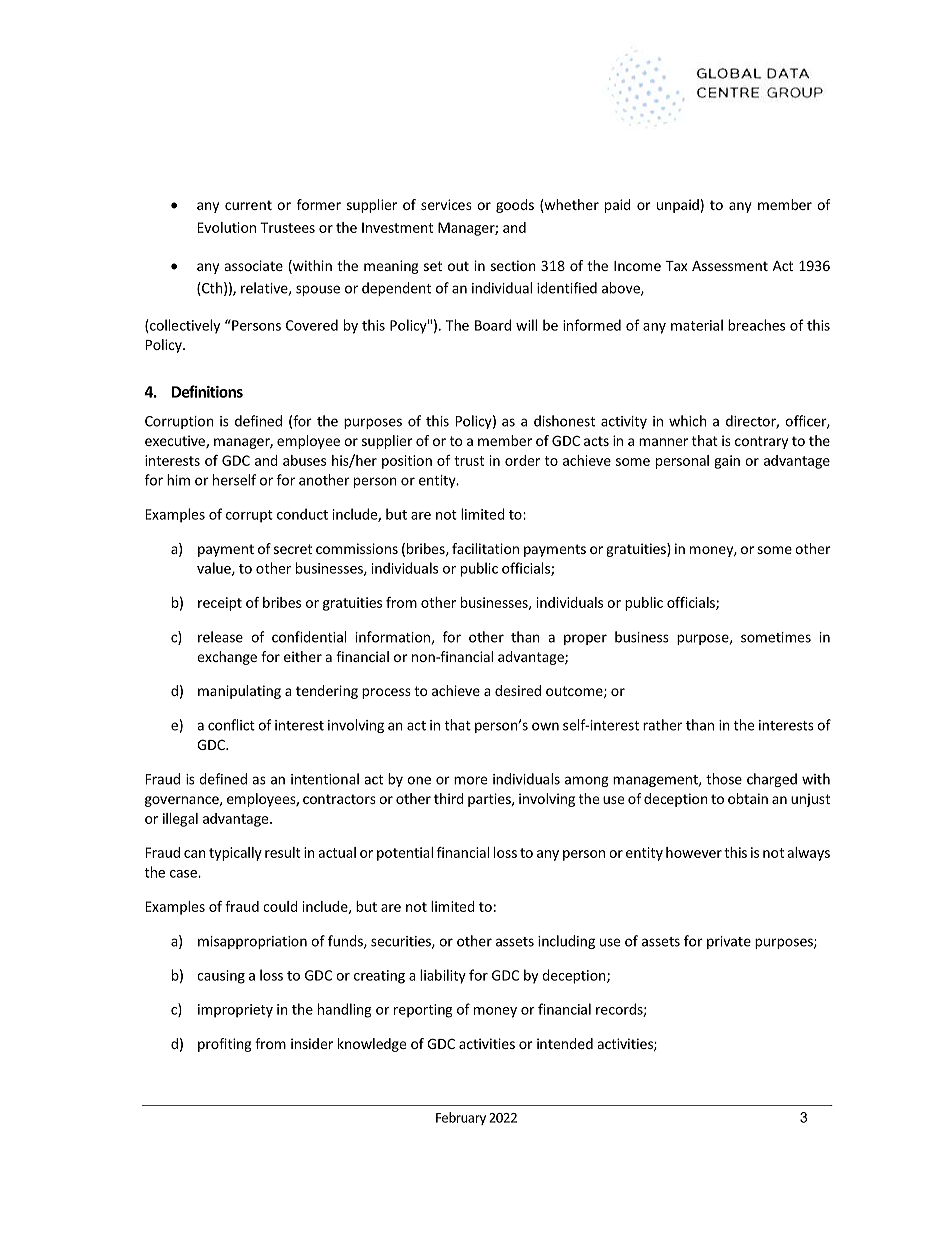 The width and height of the screenshot is (952, 1233). I want to click on Assessment, so click(730, 266).
